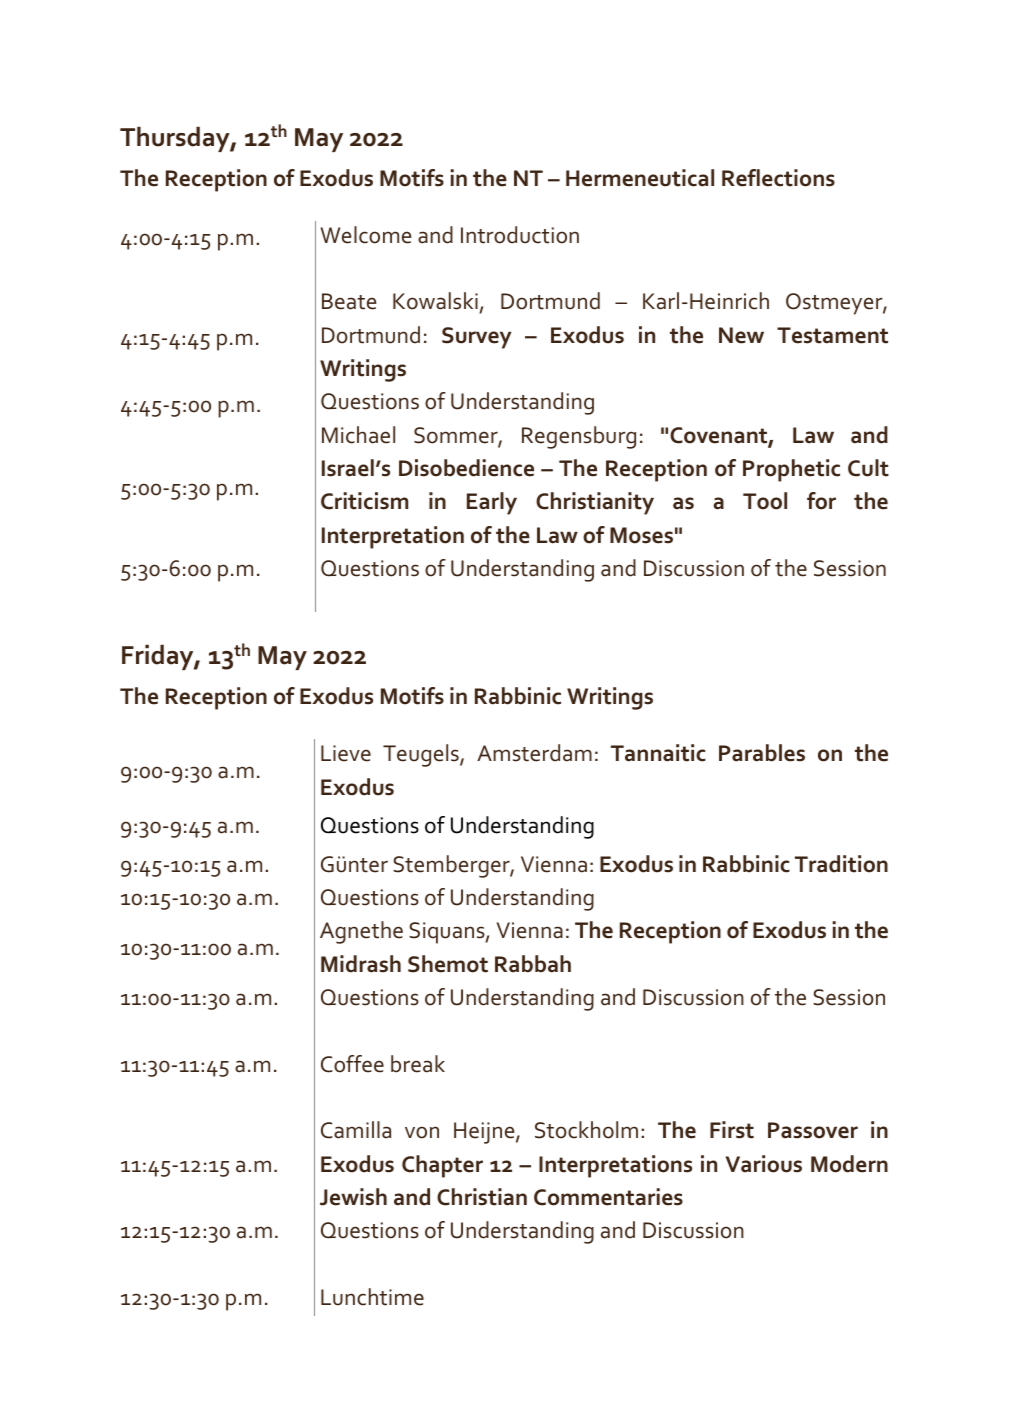 This screenshot has width=1009, height=1428. What do you see at coordinates (365, 235) in the screenshot?
I see `Welcome` at bounding box center [365, 235].
